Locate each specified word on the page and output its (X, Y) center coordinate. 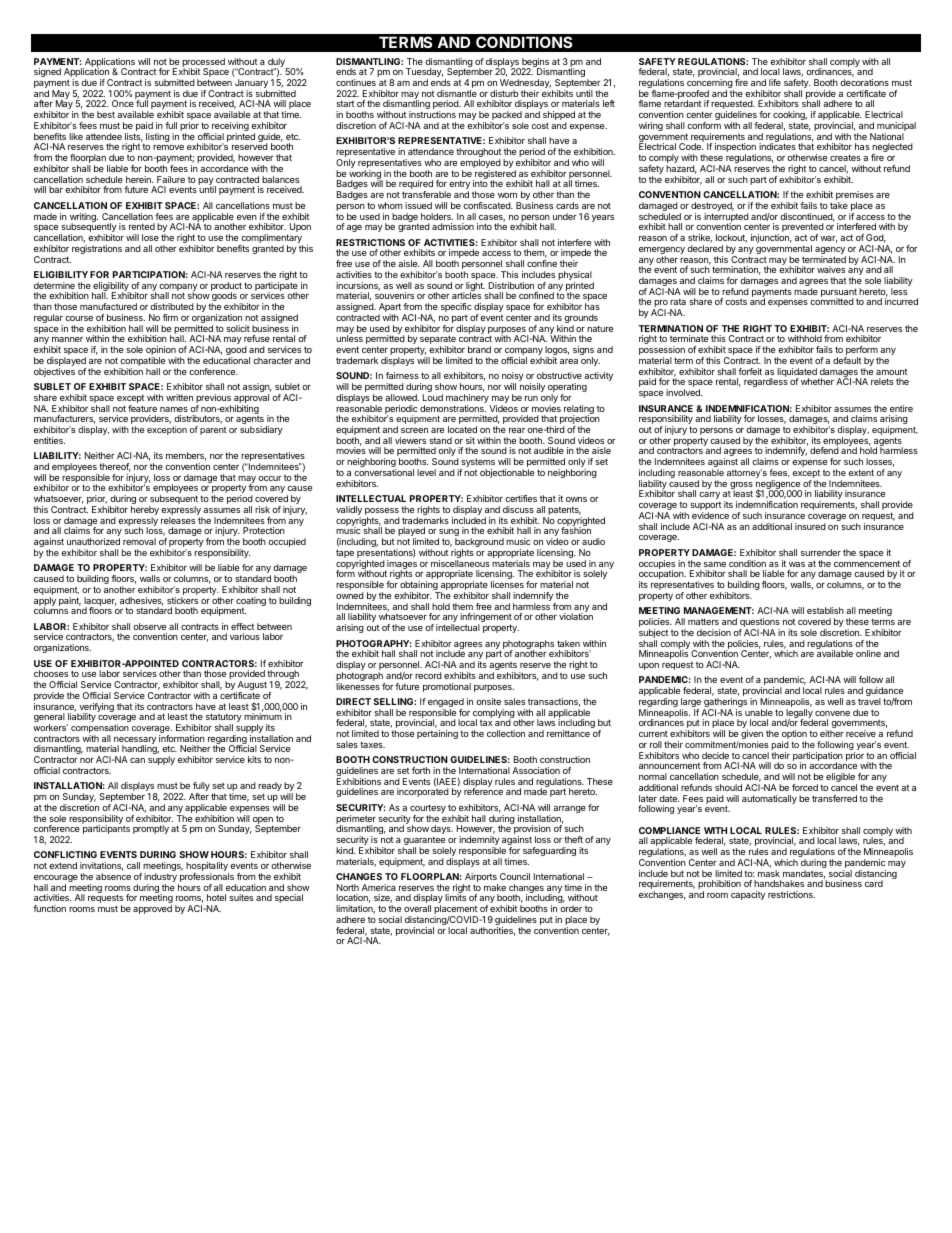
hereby (145, 512)
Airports (480, 879)
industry (161, 879)
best (106, 114)
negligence (779, 486)
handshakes (779, 883)
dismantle (457, 93)
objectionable (507, 473)
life (775, 82)
